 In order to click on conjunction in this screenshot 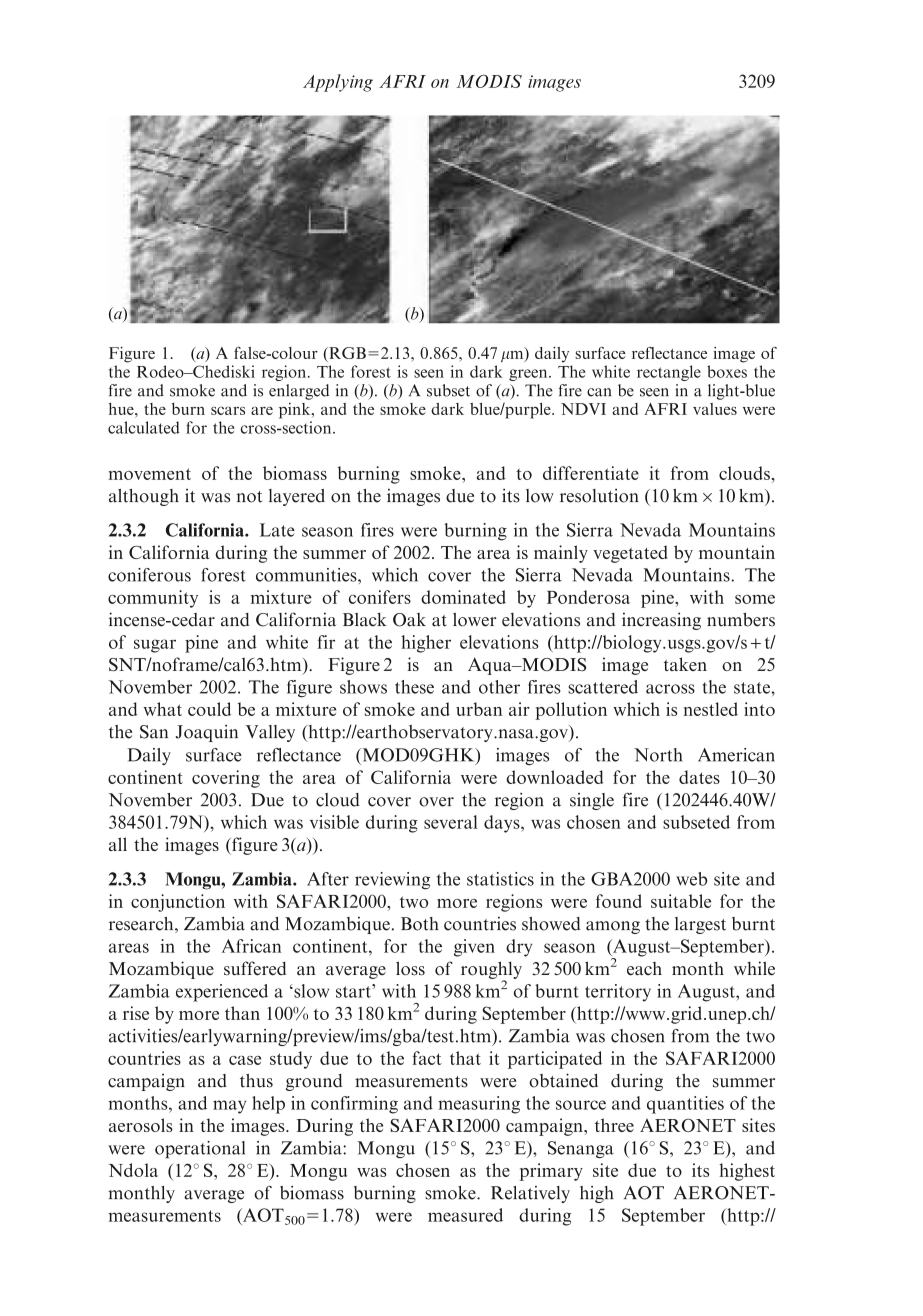, I will do `click(178, 903)`.
